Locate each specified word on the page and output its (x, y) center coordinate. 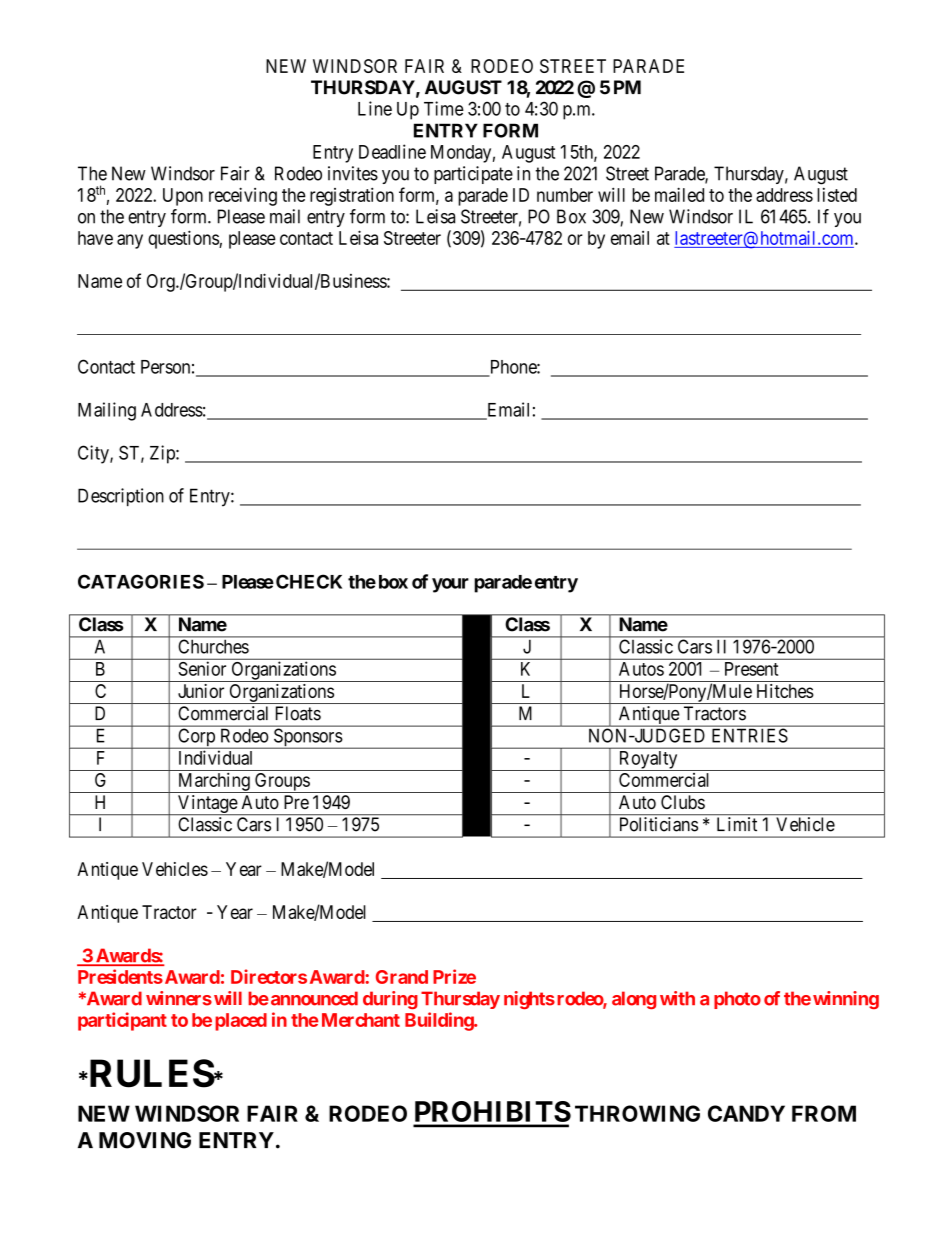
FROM (824, 1113)
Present (751, 669)
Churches (214, 646)
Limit (737, 824)
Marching (213, 782)
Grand (402, 977)
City (94, 454)
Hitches (785, 691)
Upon (183, 197)
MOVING (145, 1140)
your (450, 585)
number (565, 195)
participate (473, 175)
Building (440, 1021)
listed (837, 195)
